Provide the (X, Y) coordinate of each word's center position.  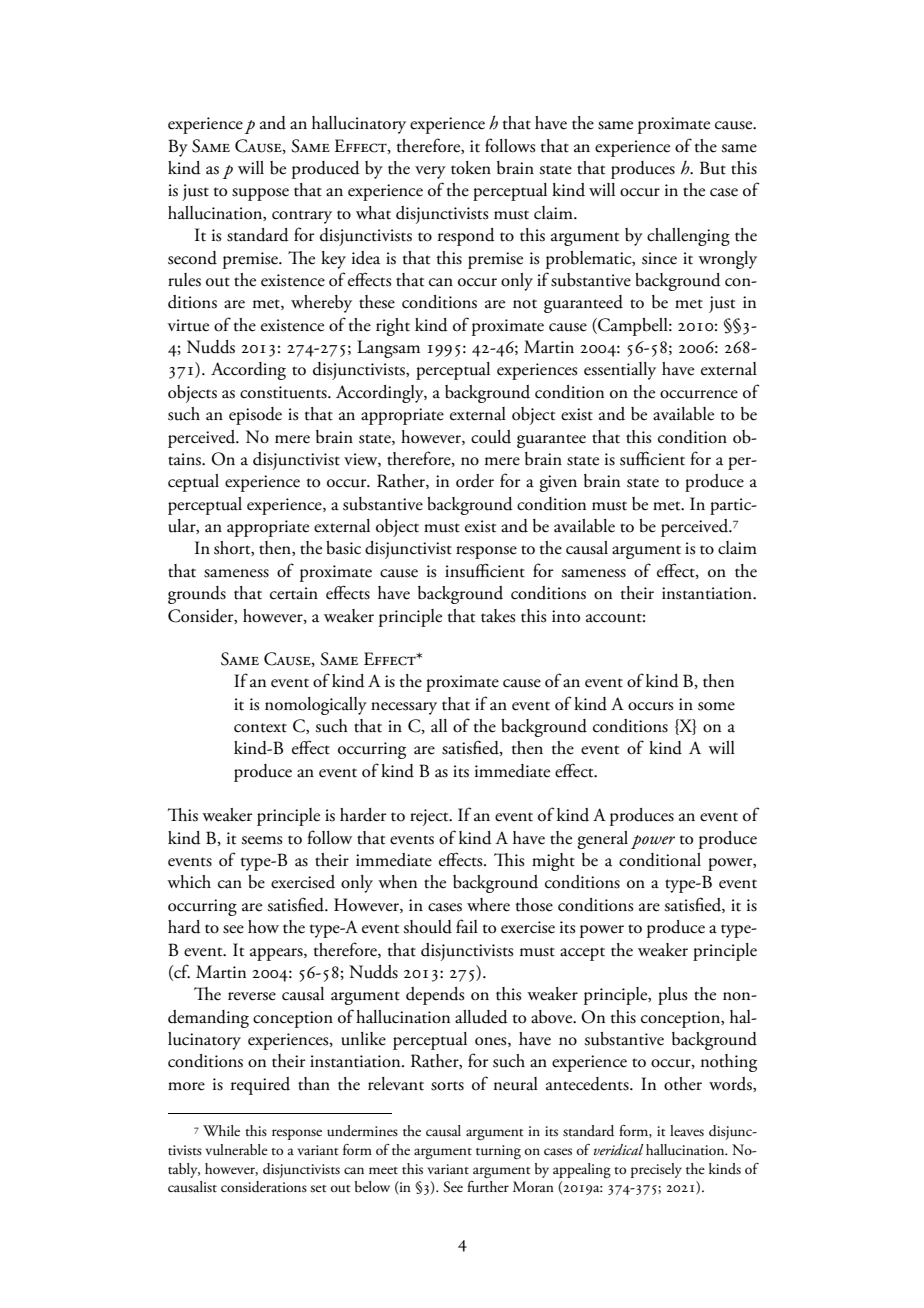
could (491, 437)
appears (277, 954)
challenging (688, 237)
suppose (260, 194)
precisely (656, 1170)
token (471, 168)
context (260, 728)
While (221, 1130)
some (716, 706)
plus (672, 996)
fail (467, 926)
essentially (620, 371)
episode (255, 416)
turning (498, 1152)
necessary (404, 708)
